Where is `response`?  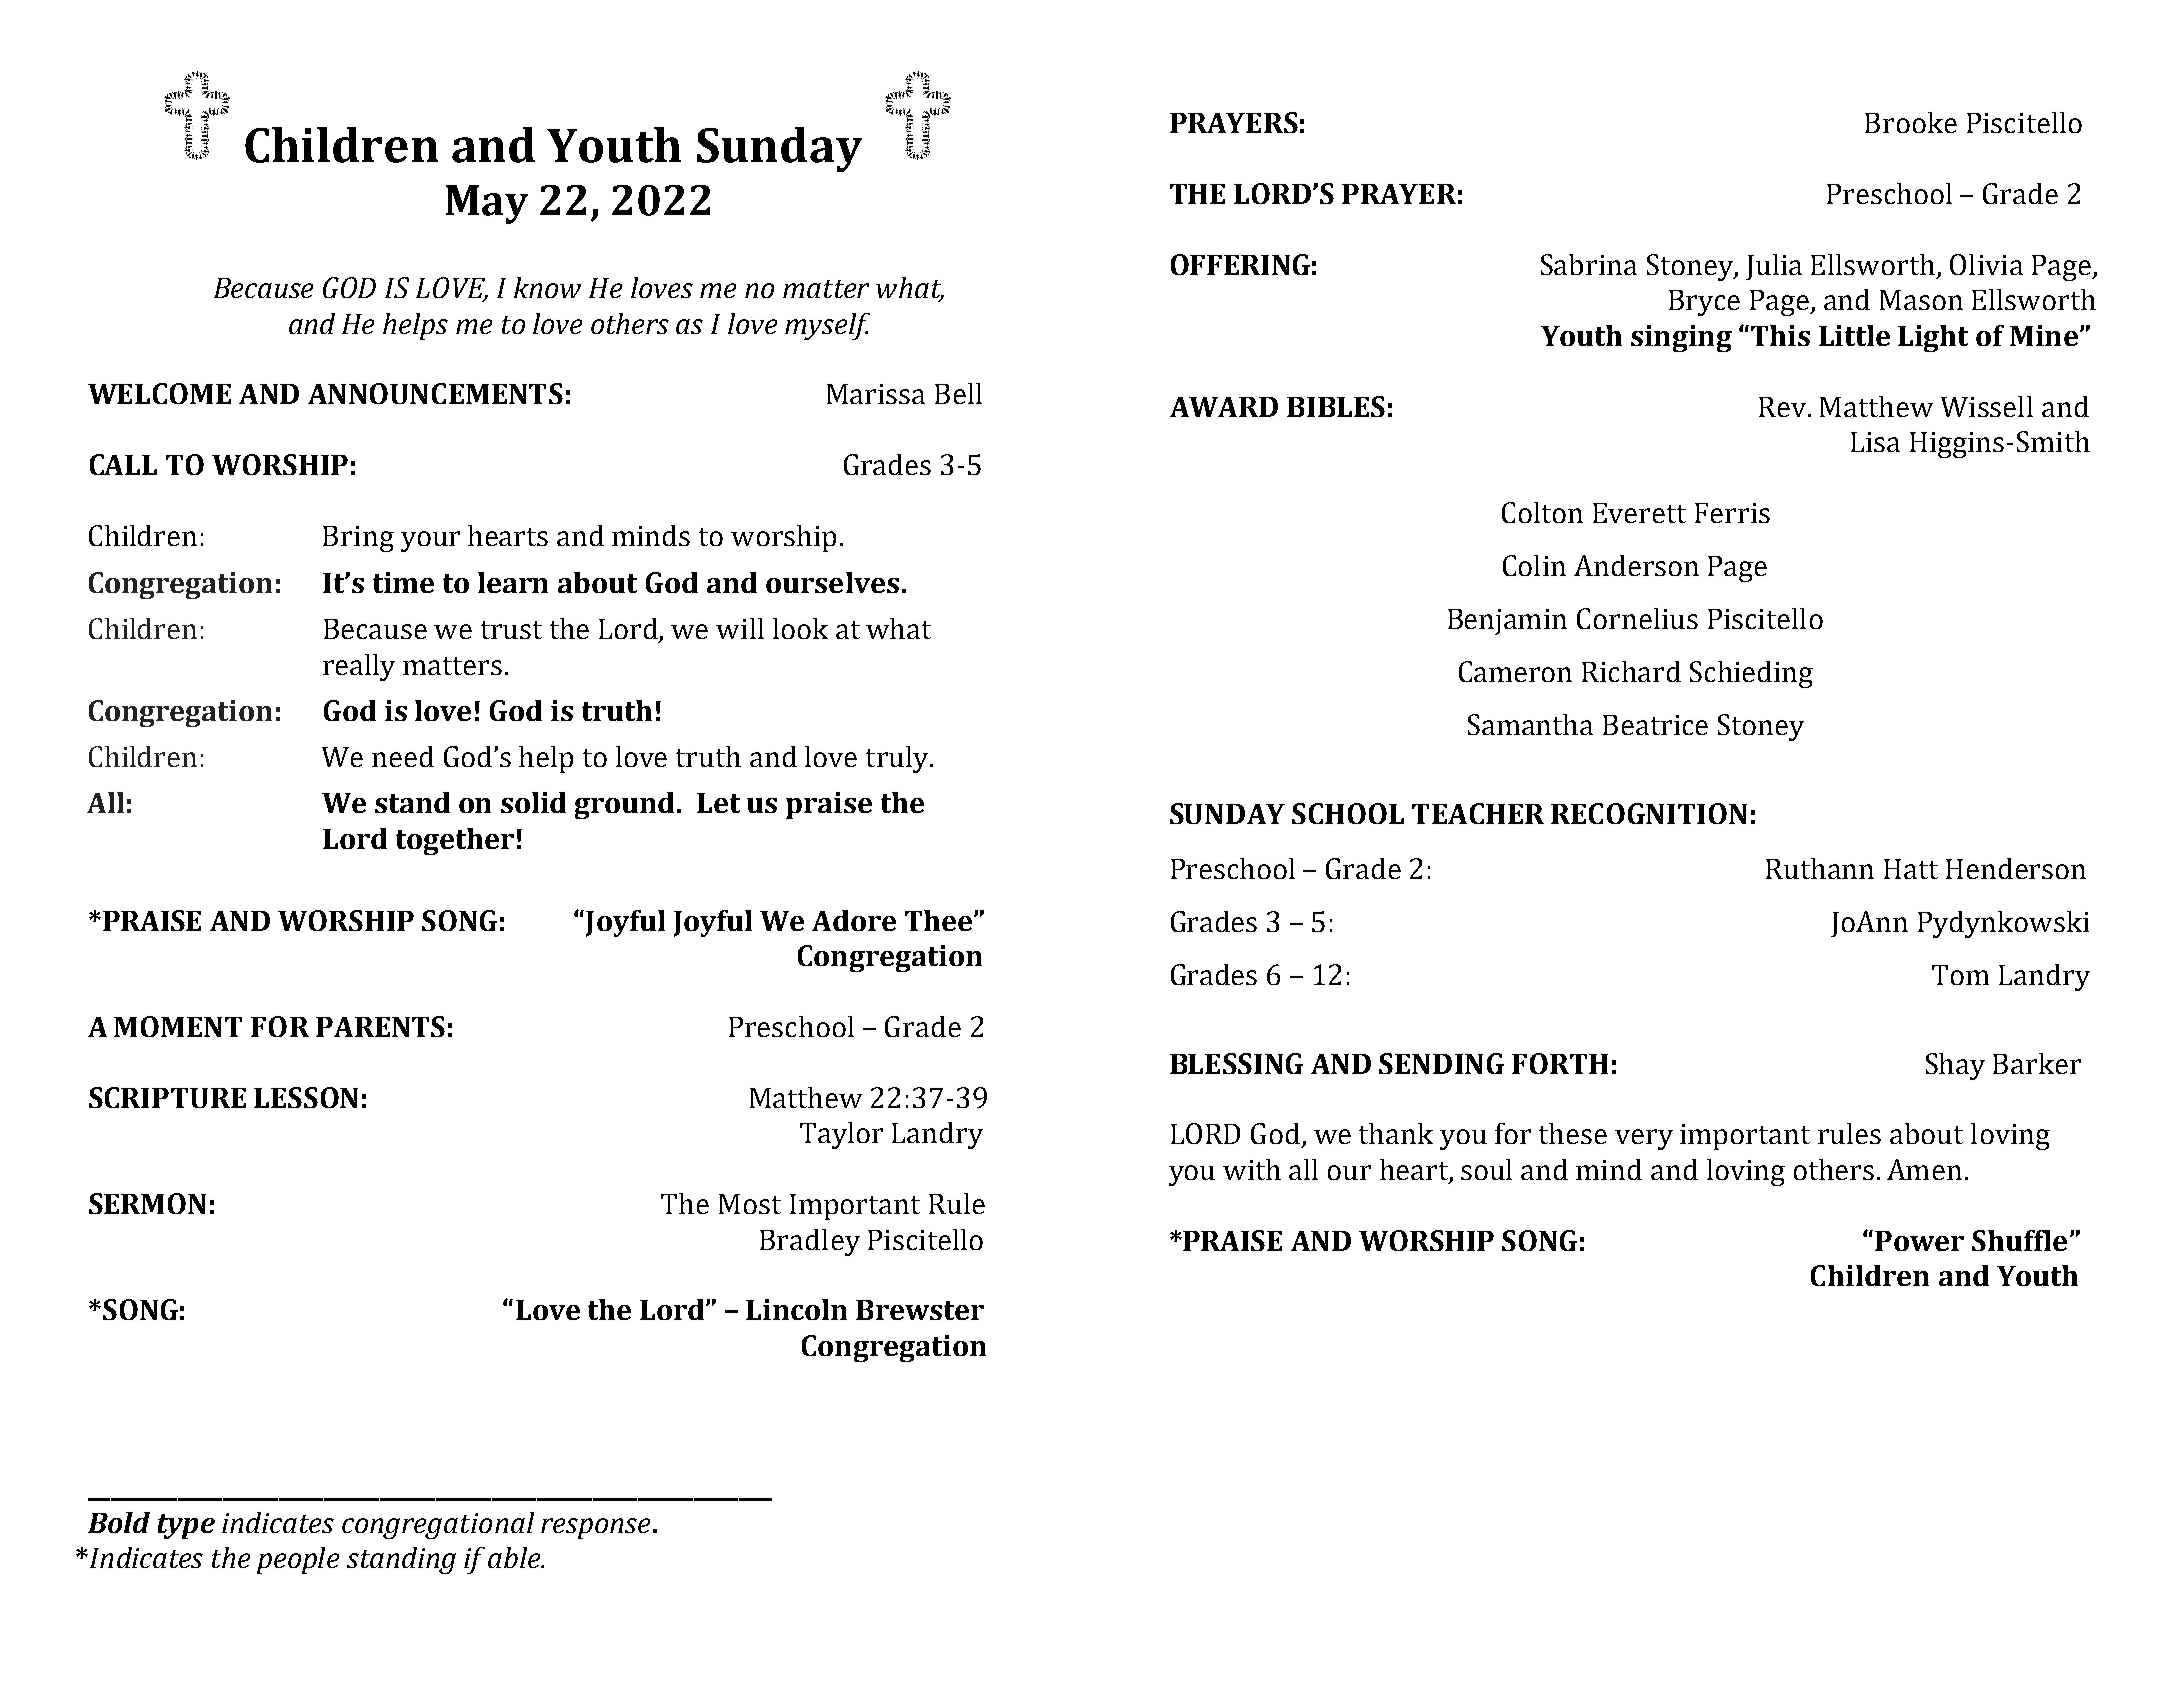
response is located at coordinates (595, 1528).
